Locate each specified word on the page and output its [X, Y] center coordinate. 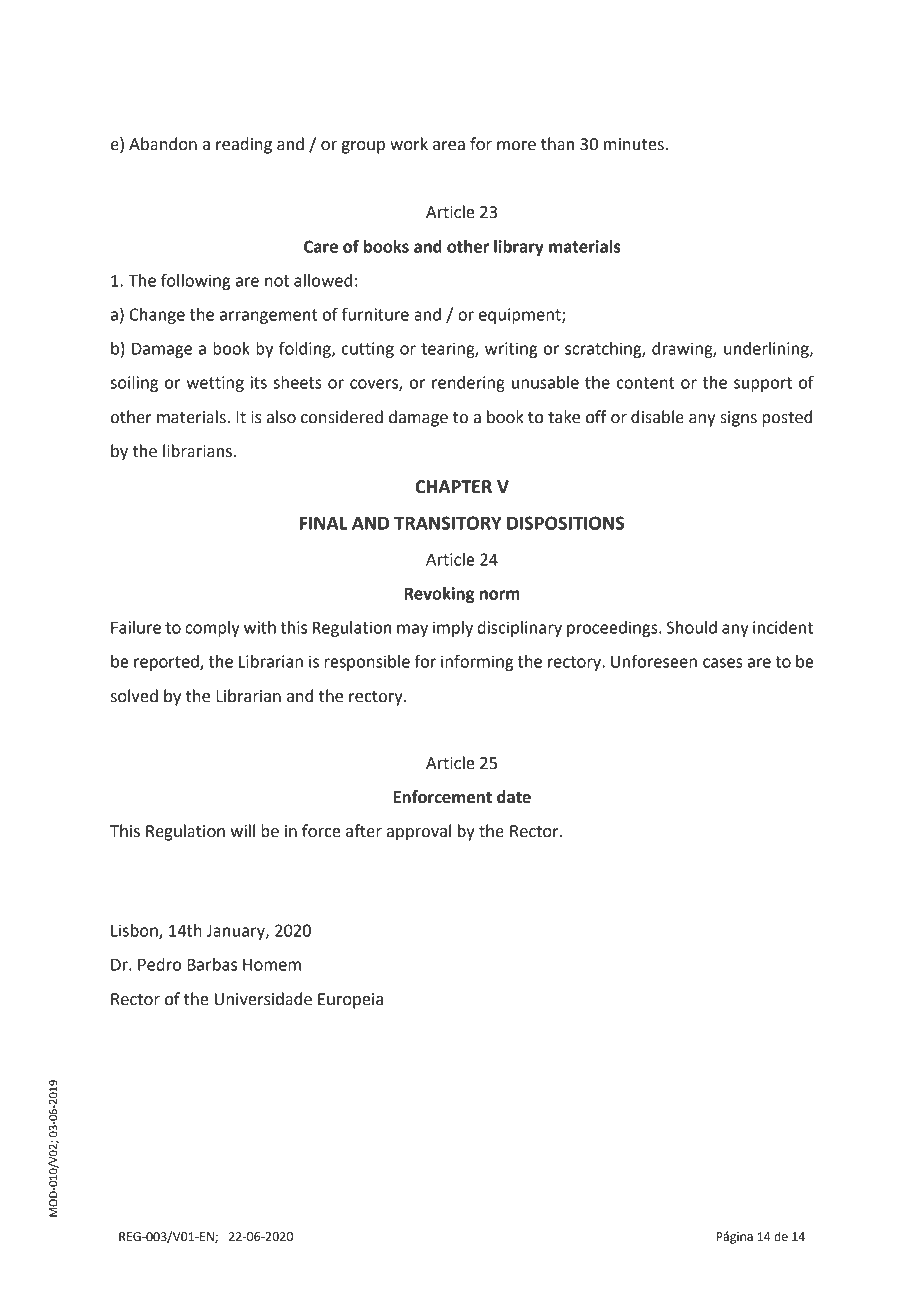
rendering [468, 384]
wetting [215, 384]
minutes [635, 144]
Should [692, 627]
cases [722, 663]
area [449, 146]
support [763, 384]
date [514, 797]
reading [244, 145]
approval [419, 832]
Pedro [159, 964]
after [364, 831]
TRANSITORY [448, 523]
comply [212, 629]
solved [134, 696]
